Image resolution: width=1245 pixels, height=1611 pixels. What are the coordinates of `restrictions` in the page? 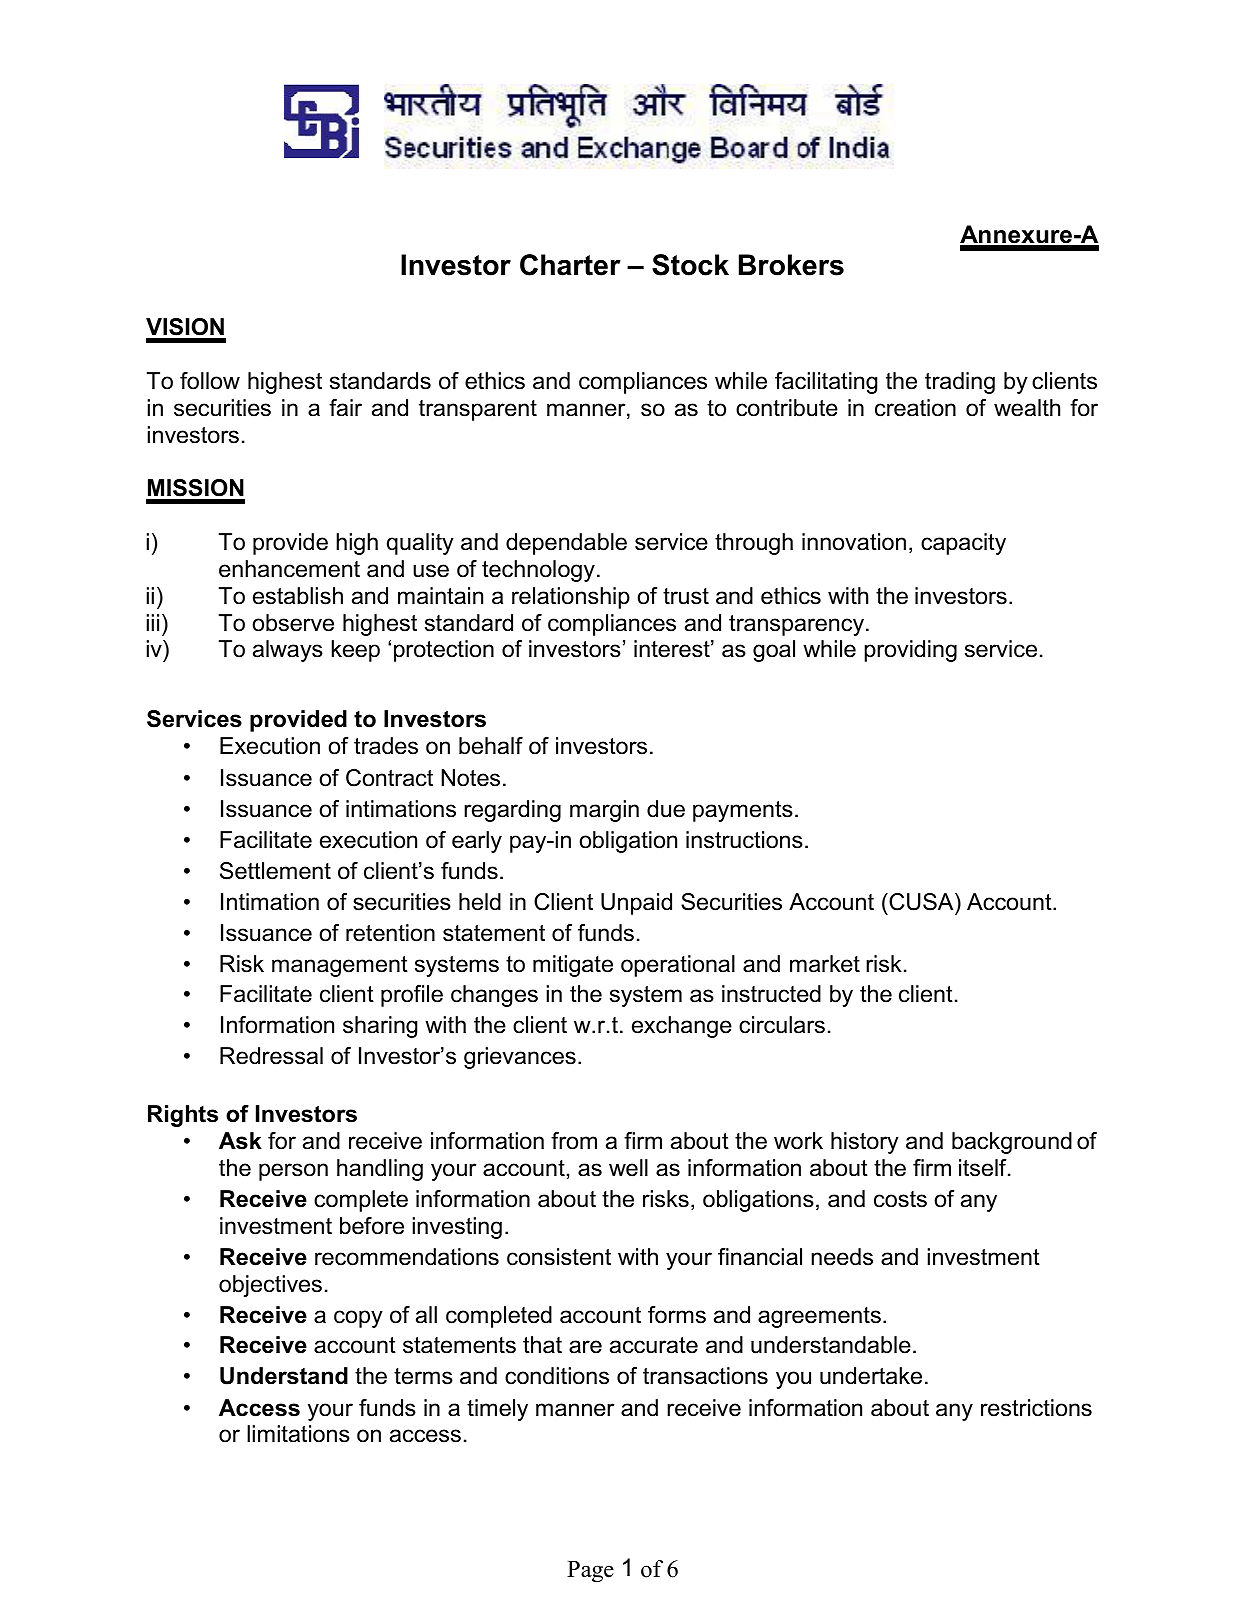 It's located at (1036, 1408).
